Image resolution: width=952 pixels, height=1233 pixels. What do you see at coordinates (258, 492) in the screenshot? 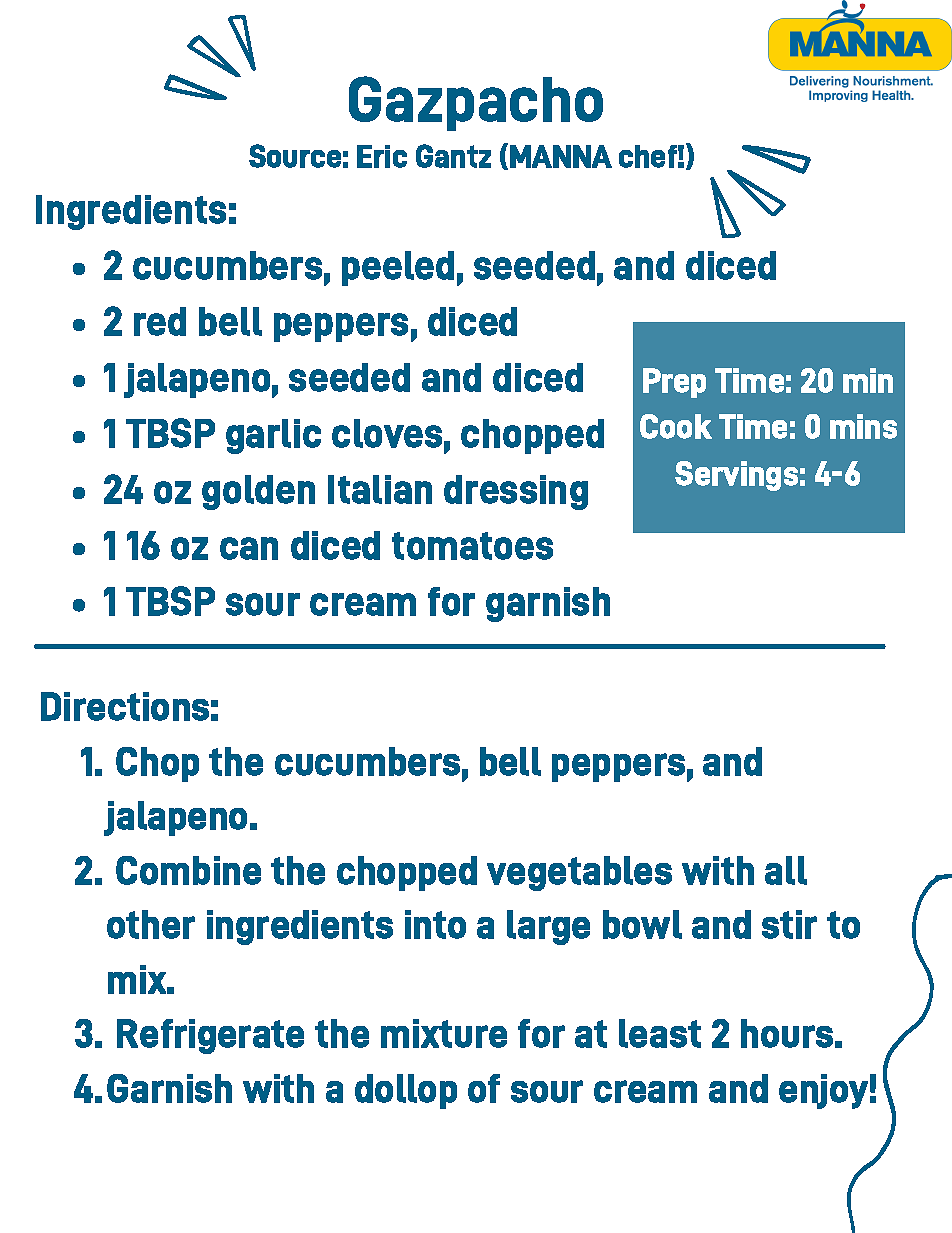
I see `golden` at bounding box center [258, 492].
